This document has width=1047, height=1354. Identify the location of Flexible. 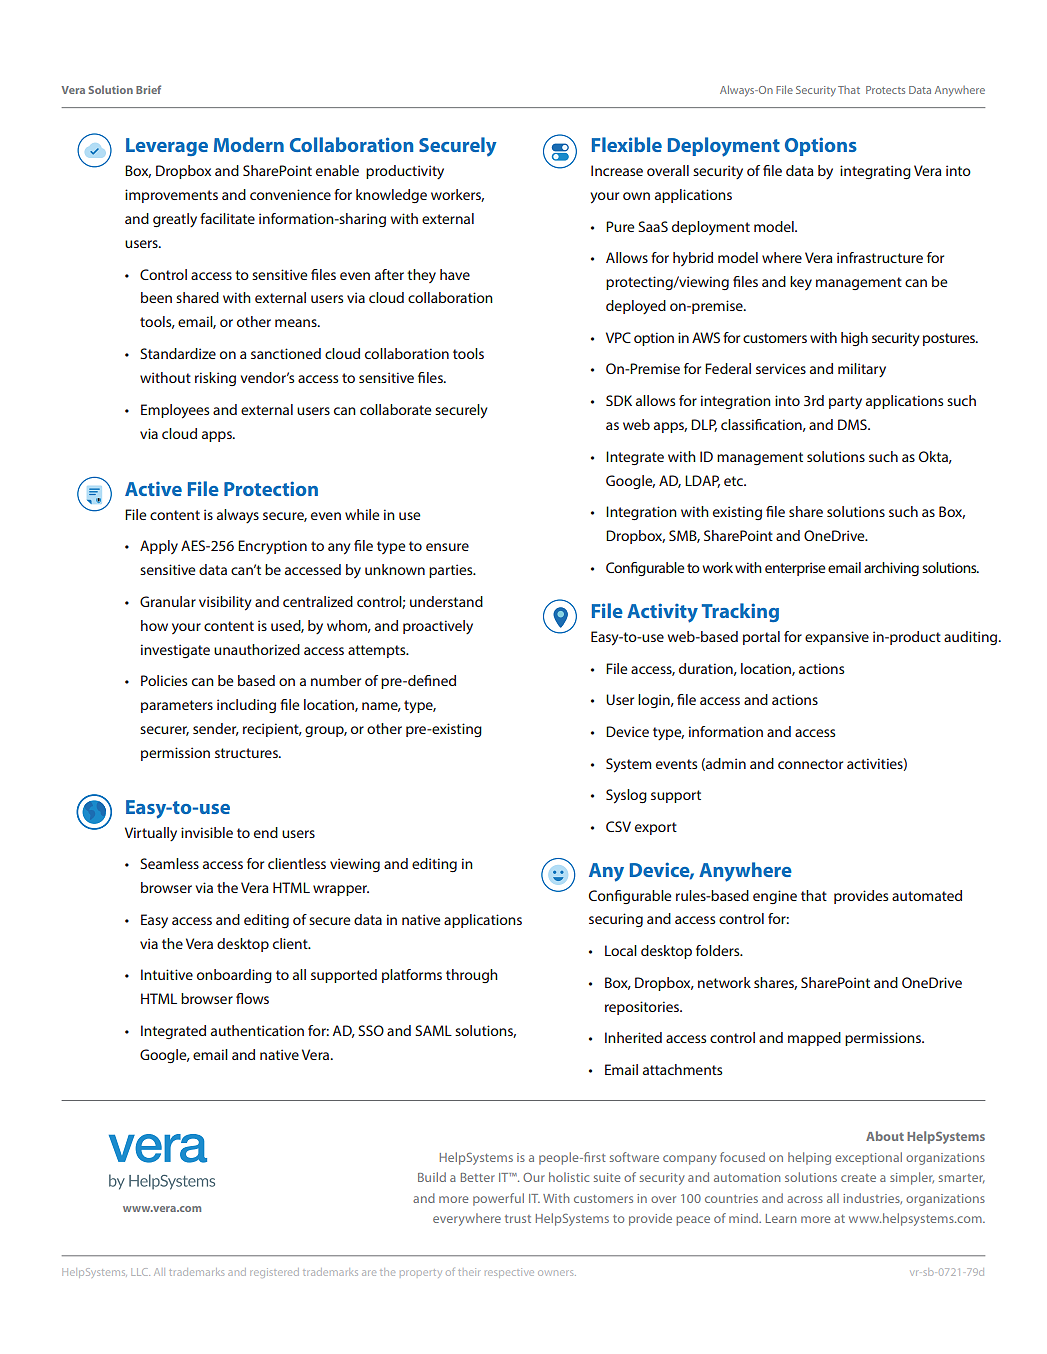
(627, 144).
